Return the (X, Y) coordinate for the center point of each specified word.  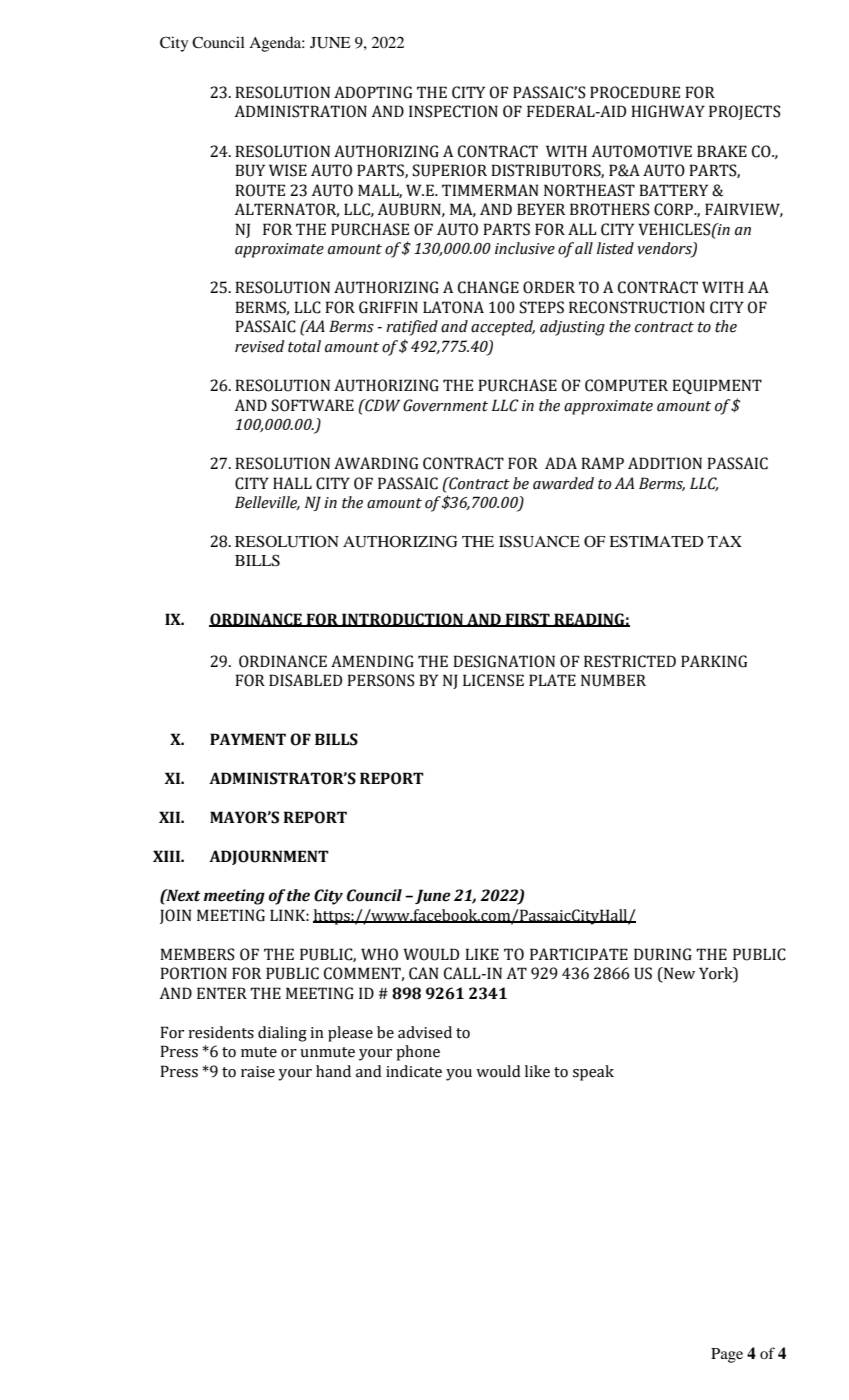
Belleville (267, 503)
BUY (250, 170)
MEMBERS (197, 954)
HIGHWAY (668, 111)
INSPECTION (453, 111)
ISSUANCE (539, 541)
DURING (663, 954)
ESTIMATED (656, 541)
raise (258, 1072)
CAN (424, 973)
